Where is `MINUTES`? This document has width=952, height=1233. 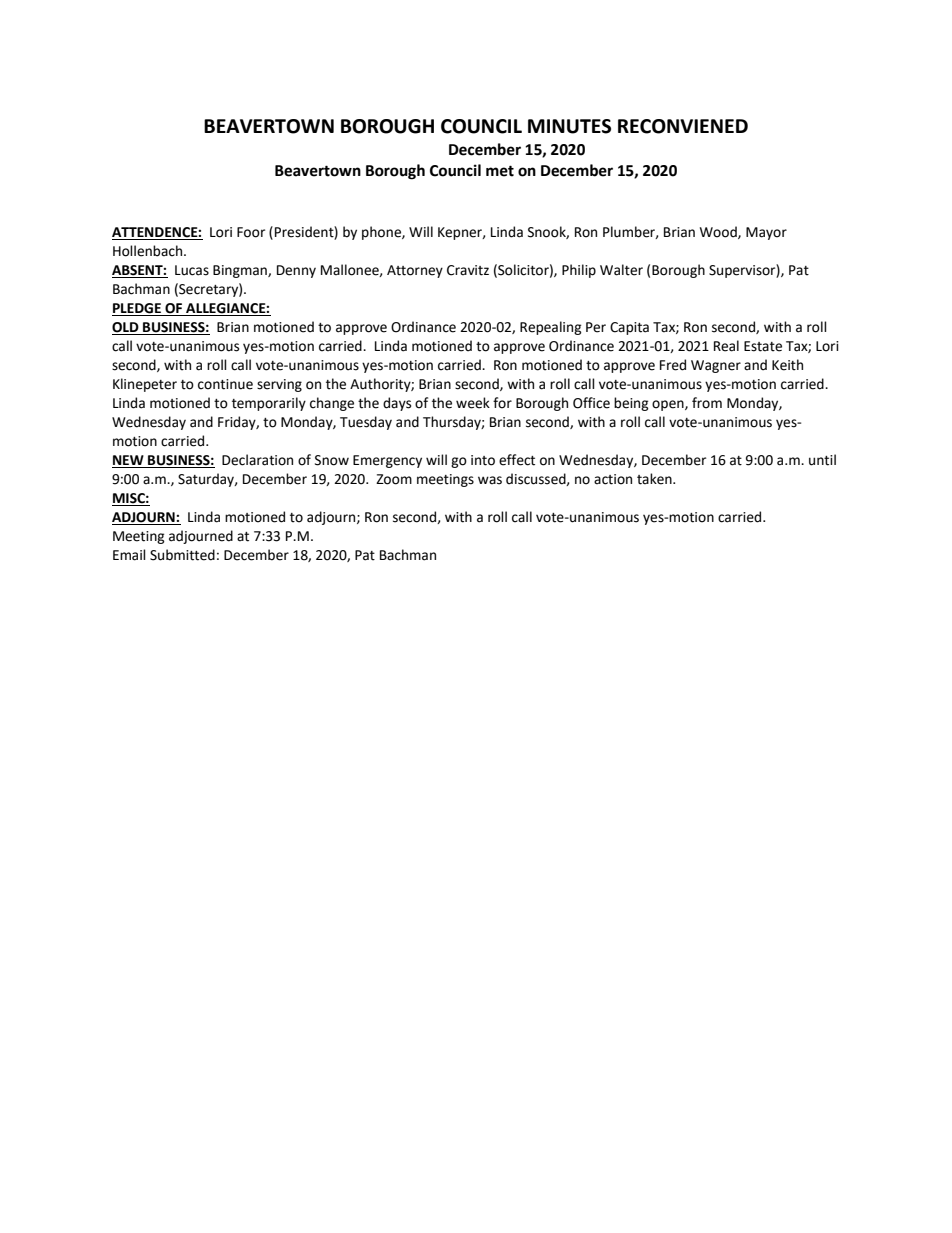
MINUTES is located at coordinates (569, 126).
